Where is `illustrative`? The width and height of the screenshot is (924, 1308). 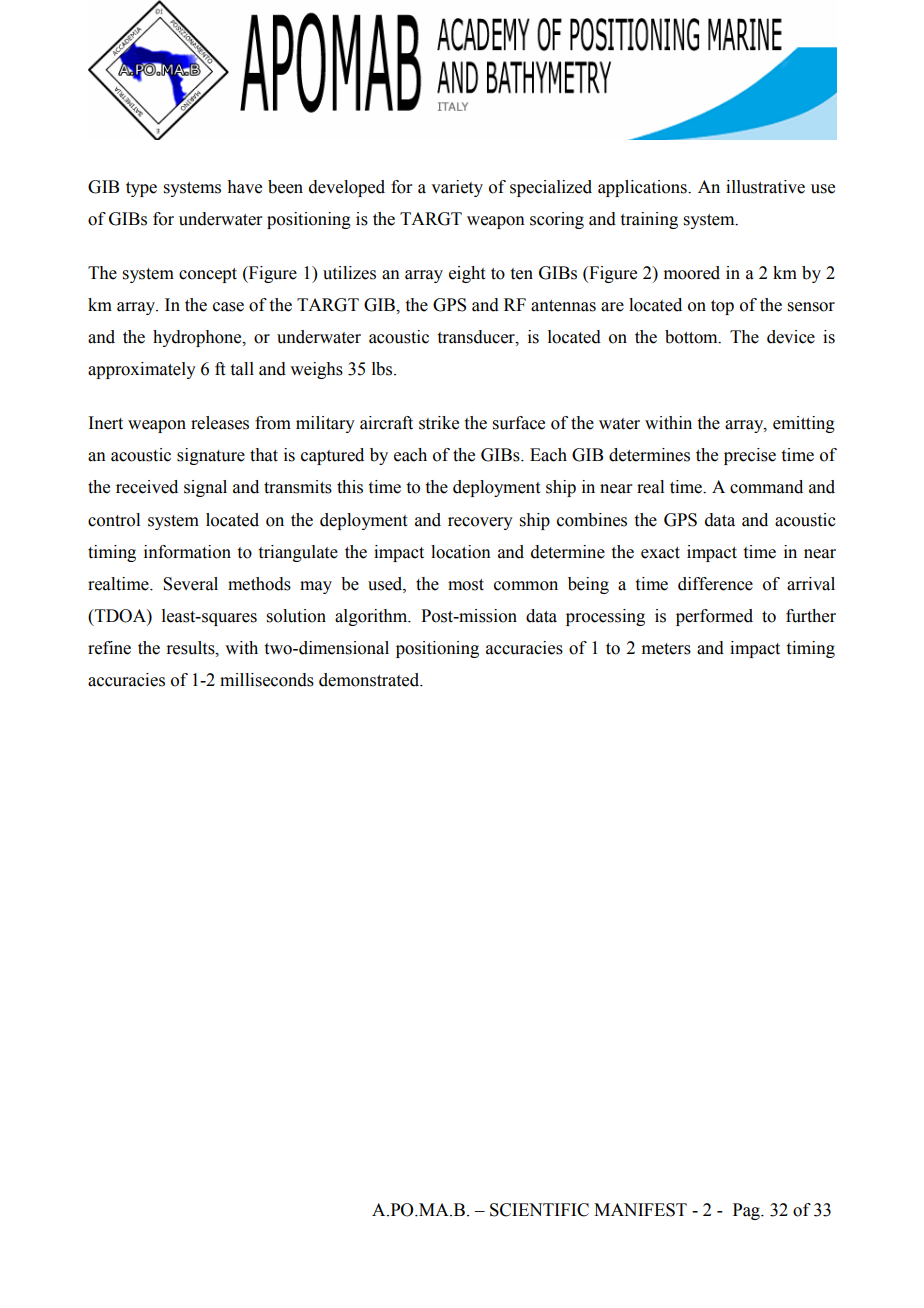
illustrative is located at coordinates (765, 187).
